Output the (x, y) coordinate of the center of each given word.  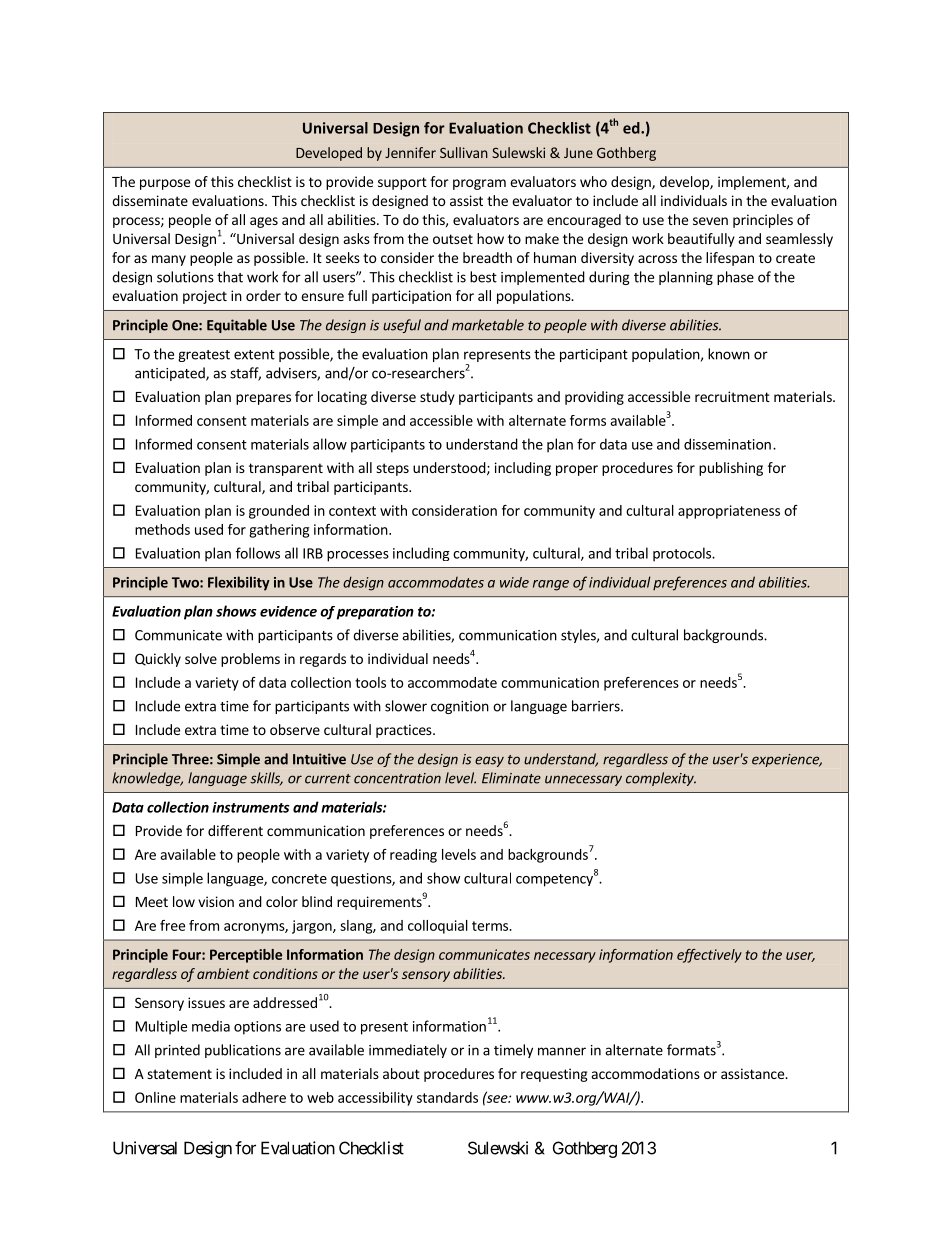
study (437, 398)
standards (447, 1097)
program (479, 184)
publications (243, 1051)
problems (250, 660)
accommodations (646, 1073)
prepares (263, 399)
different (235, 830)
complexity (661, 779)
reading (413, 856)
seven (710, 221)
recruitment (732, 396)
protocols (683, 554)
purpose (165, 184)
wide (514, 582)
